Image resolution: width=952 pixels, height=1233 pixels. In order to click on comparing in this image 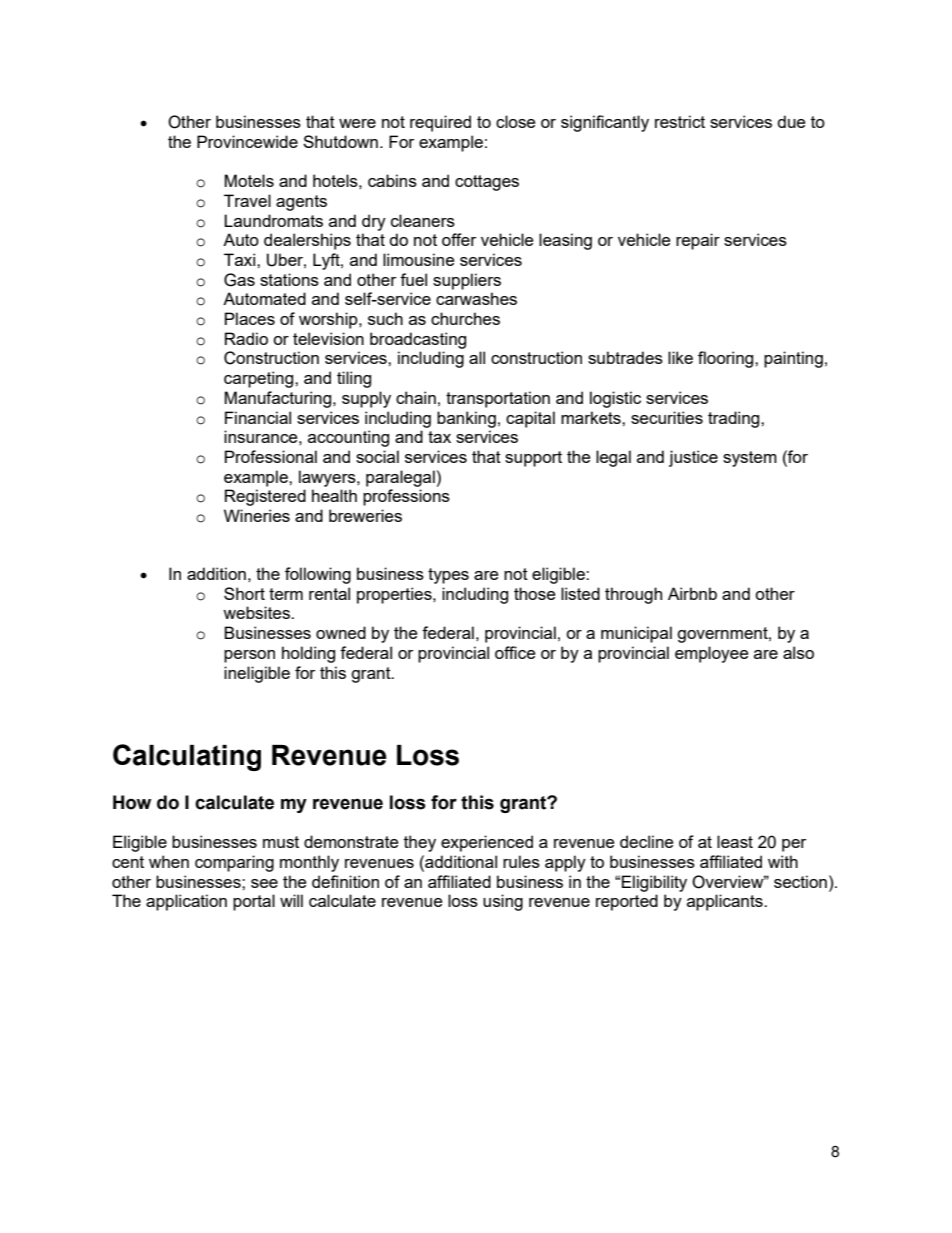, I will do `click(234, 863)`.
